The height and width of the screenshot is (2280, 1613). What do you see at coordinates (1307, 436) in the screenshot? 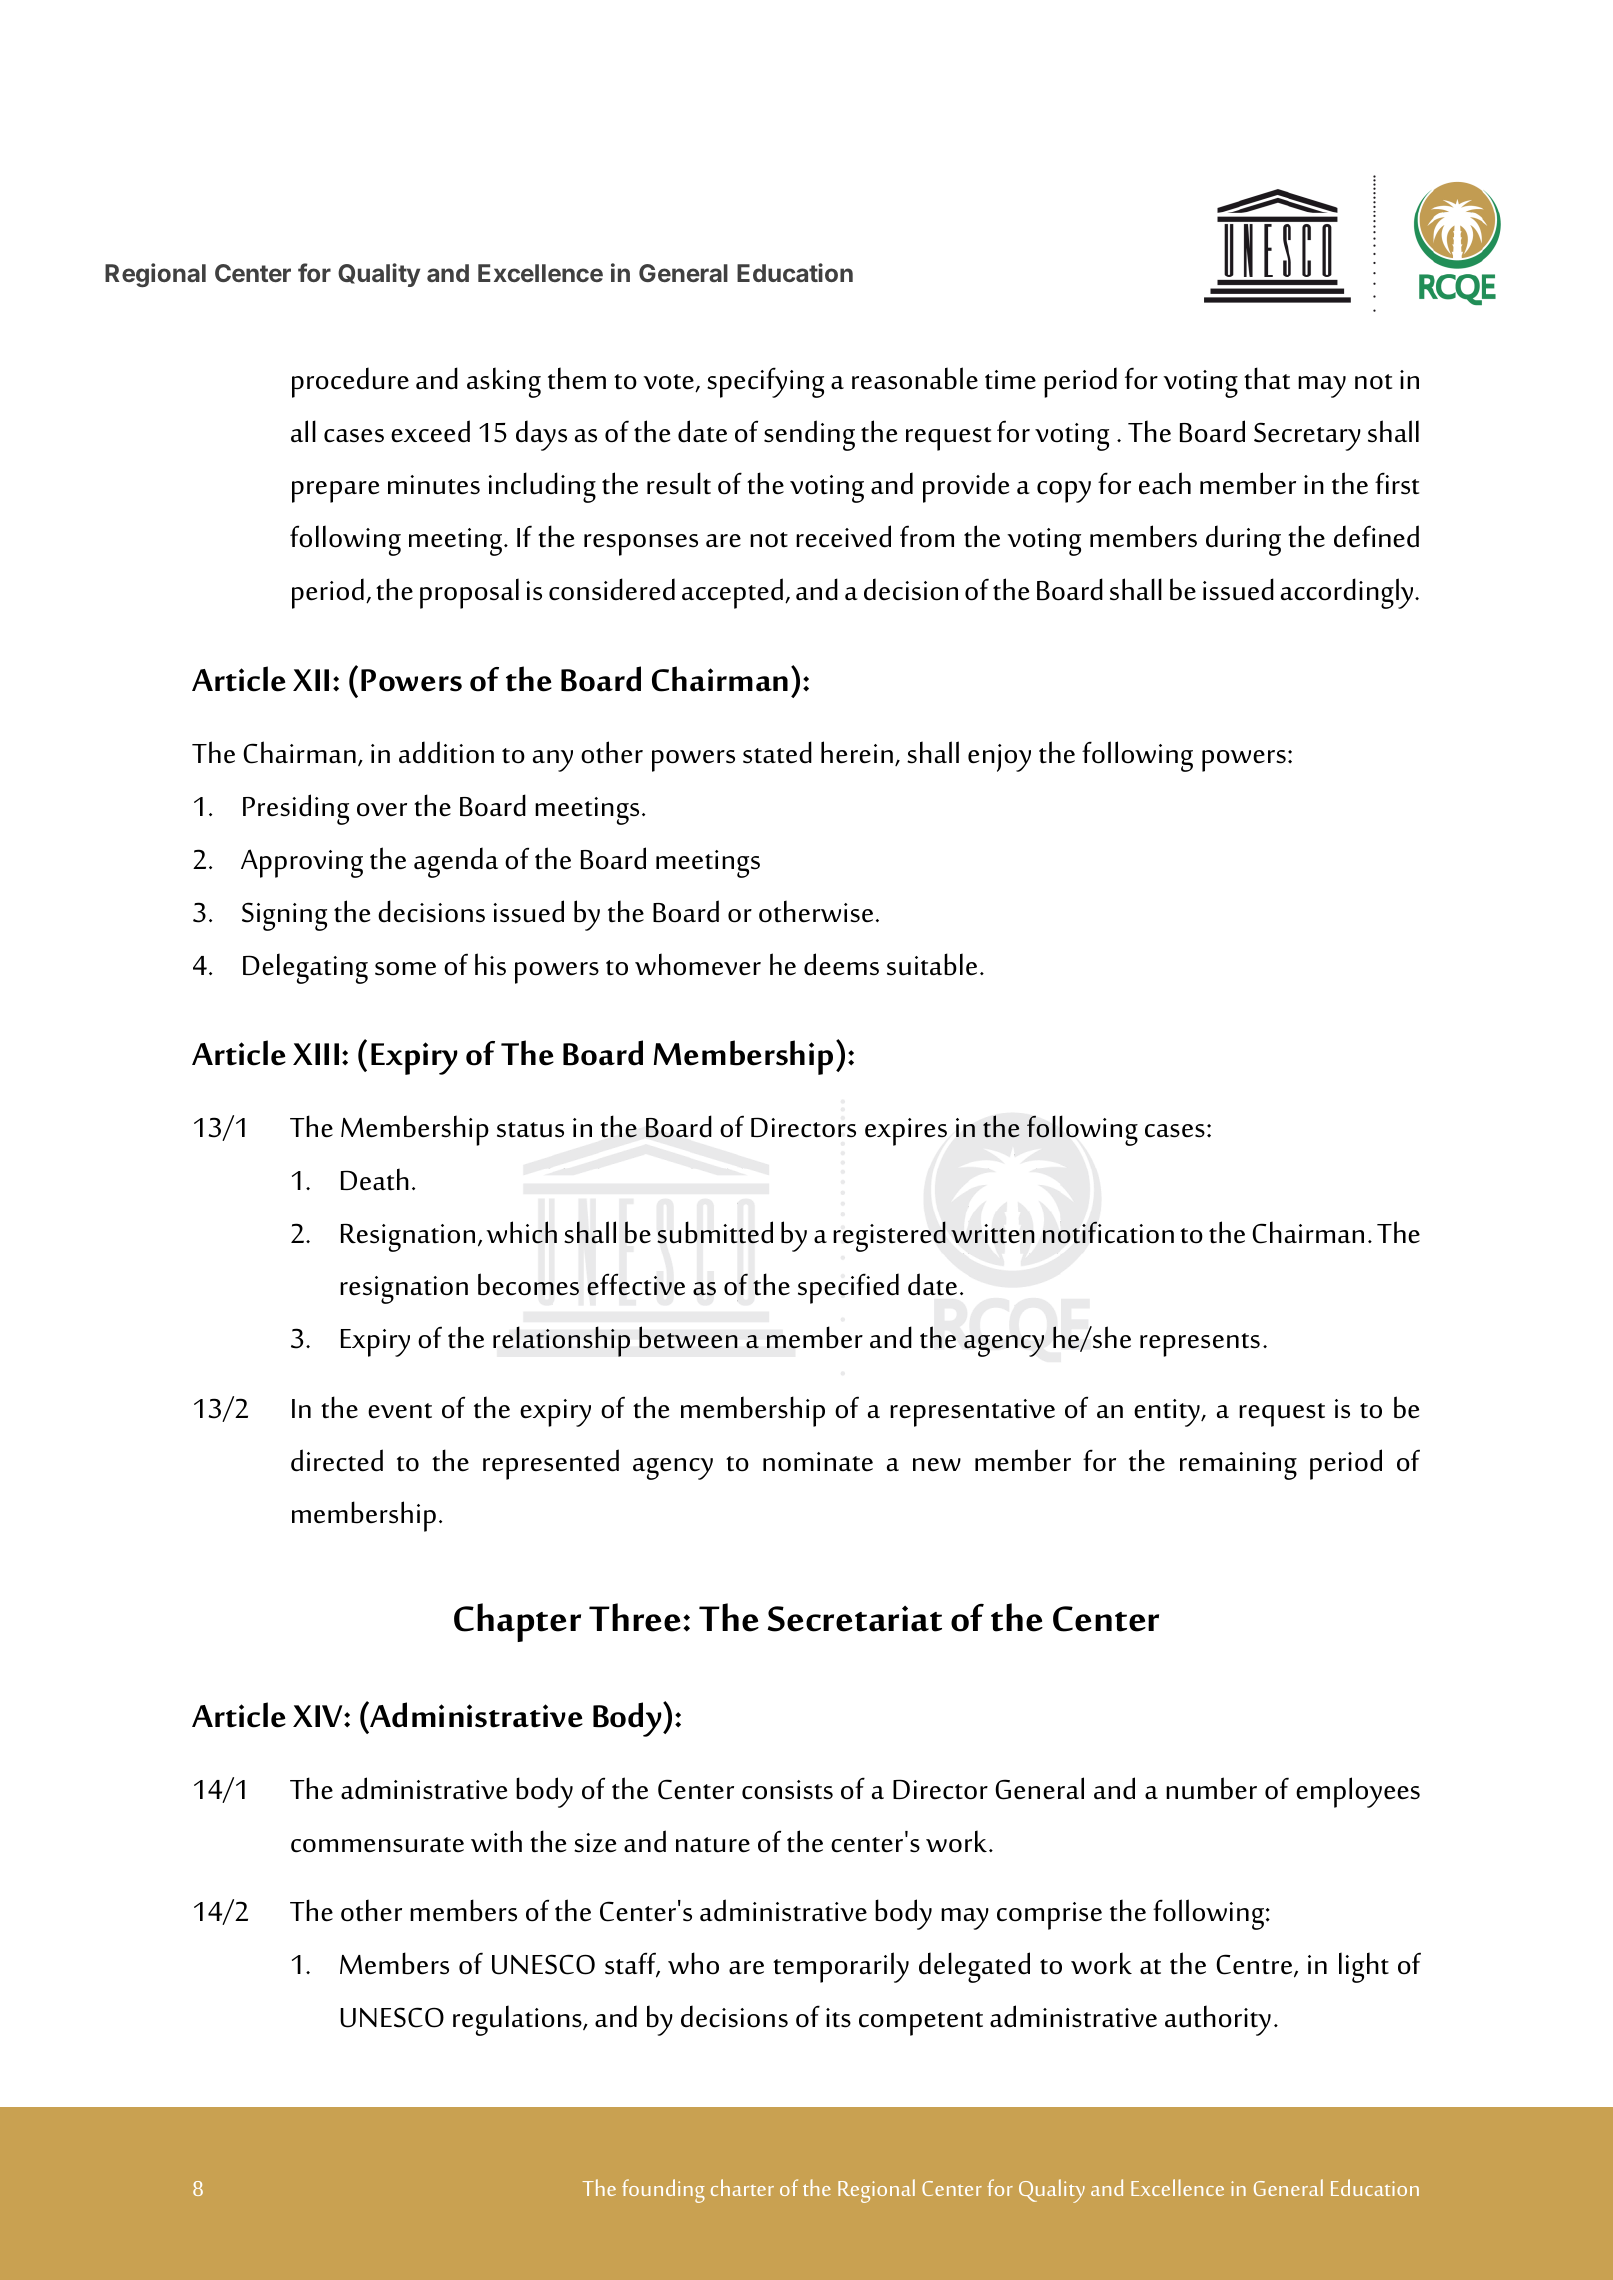
I see `Secretary` at bounding box center [1307, 436].
